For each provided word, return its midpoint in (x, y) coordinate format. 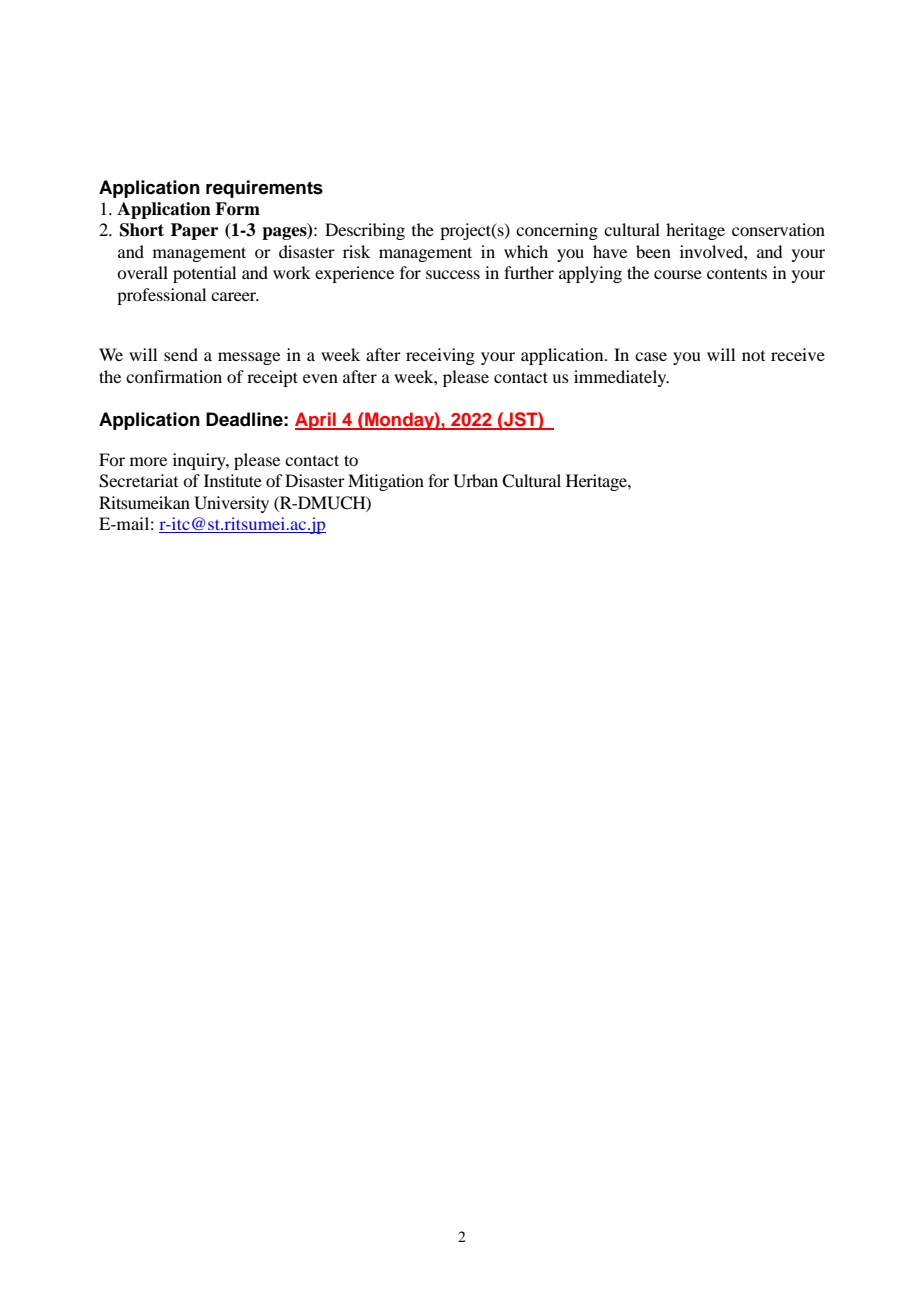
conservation (778, 229)
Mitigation (386, 482)
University (231, 504)
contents (737, 273)
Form (237, 209)
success (453, 274)
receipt (272, 378)
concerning (557, 231)
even (320, 378)
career (235, 296)
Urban (475, 481)
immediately (621, 378)
